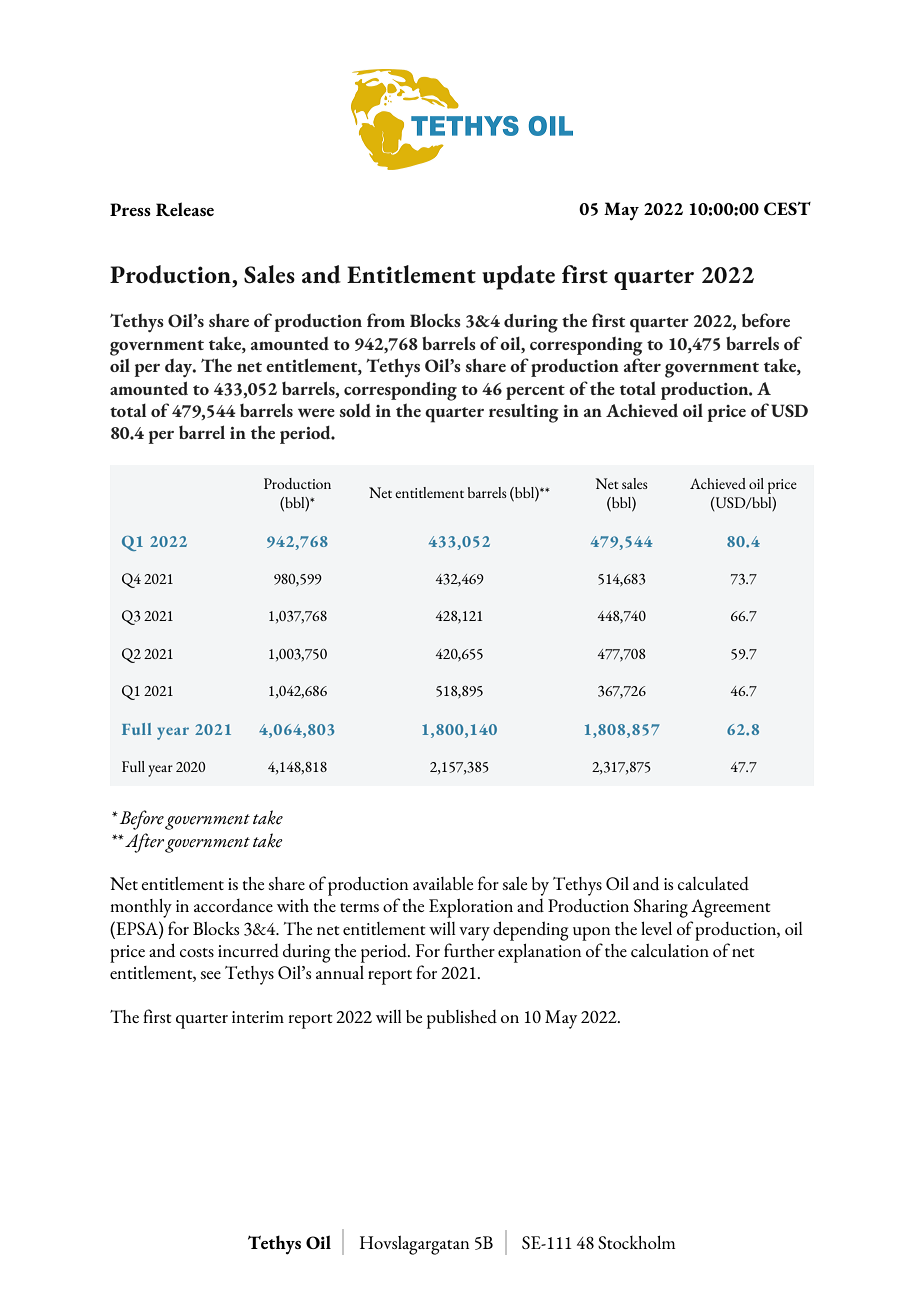 The height and width of the page is (1308, 924). I want to click on percent, so click(535, 392).
